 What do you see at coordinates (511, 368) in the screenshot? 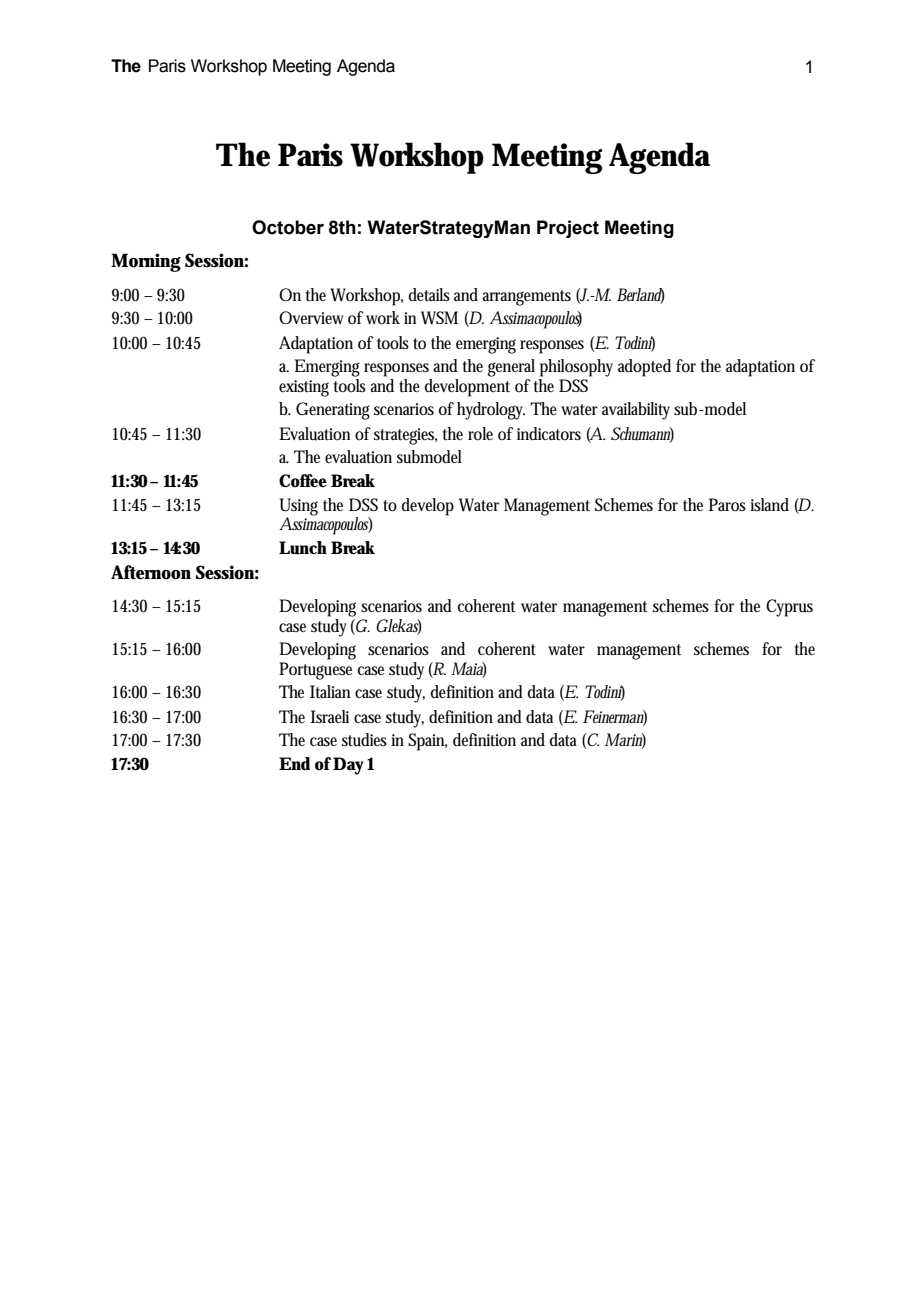
I see `general` at bounding box center [511, 368].
